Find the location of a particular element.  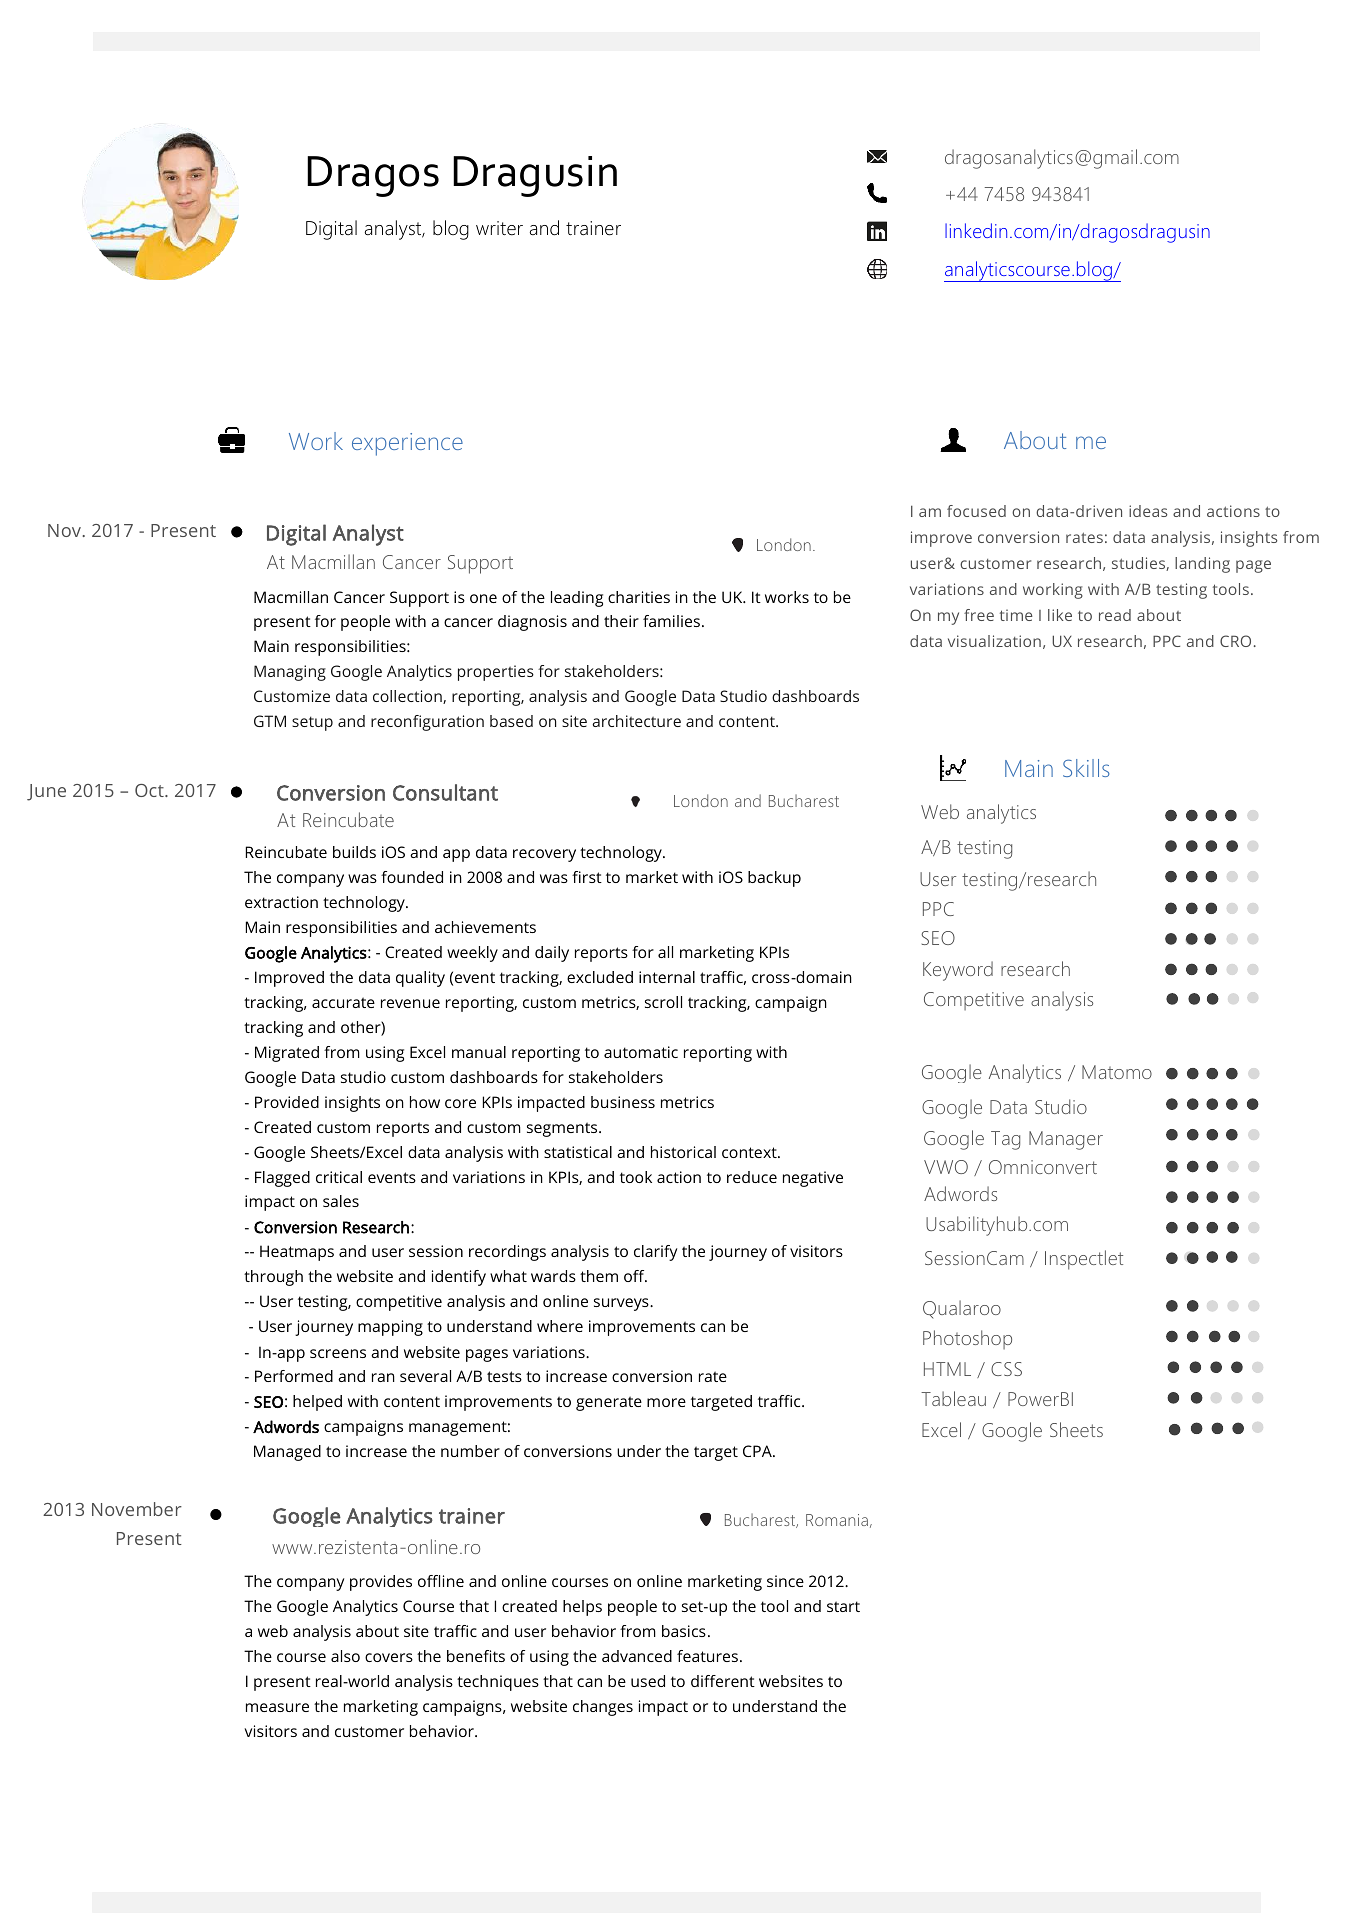

first is located at coordinates (587, 877).
